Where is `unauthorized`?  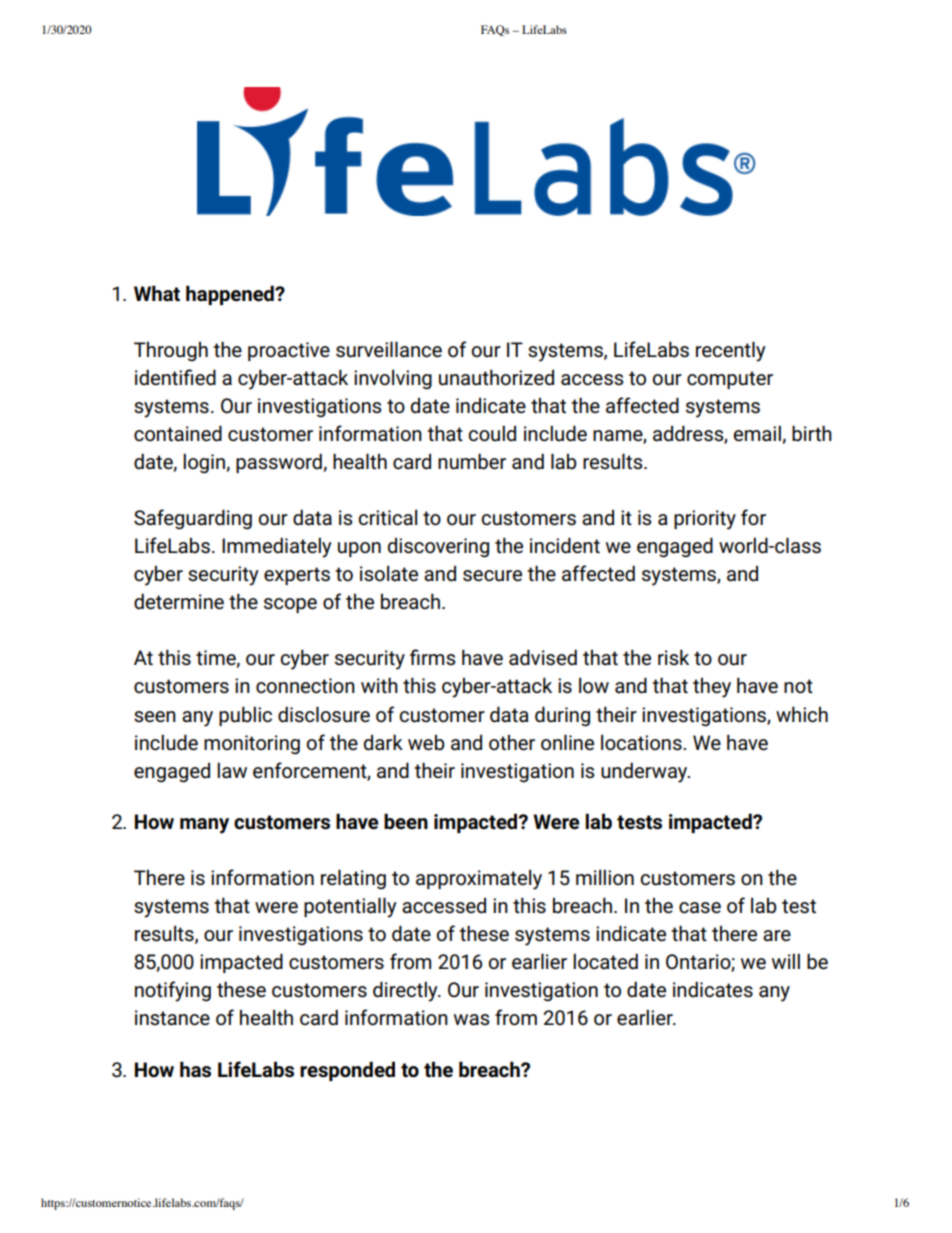 unauthorized is located at coordinates (496, 377).
